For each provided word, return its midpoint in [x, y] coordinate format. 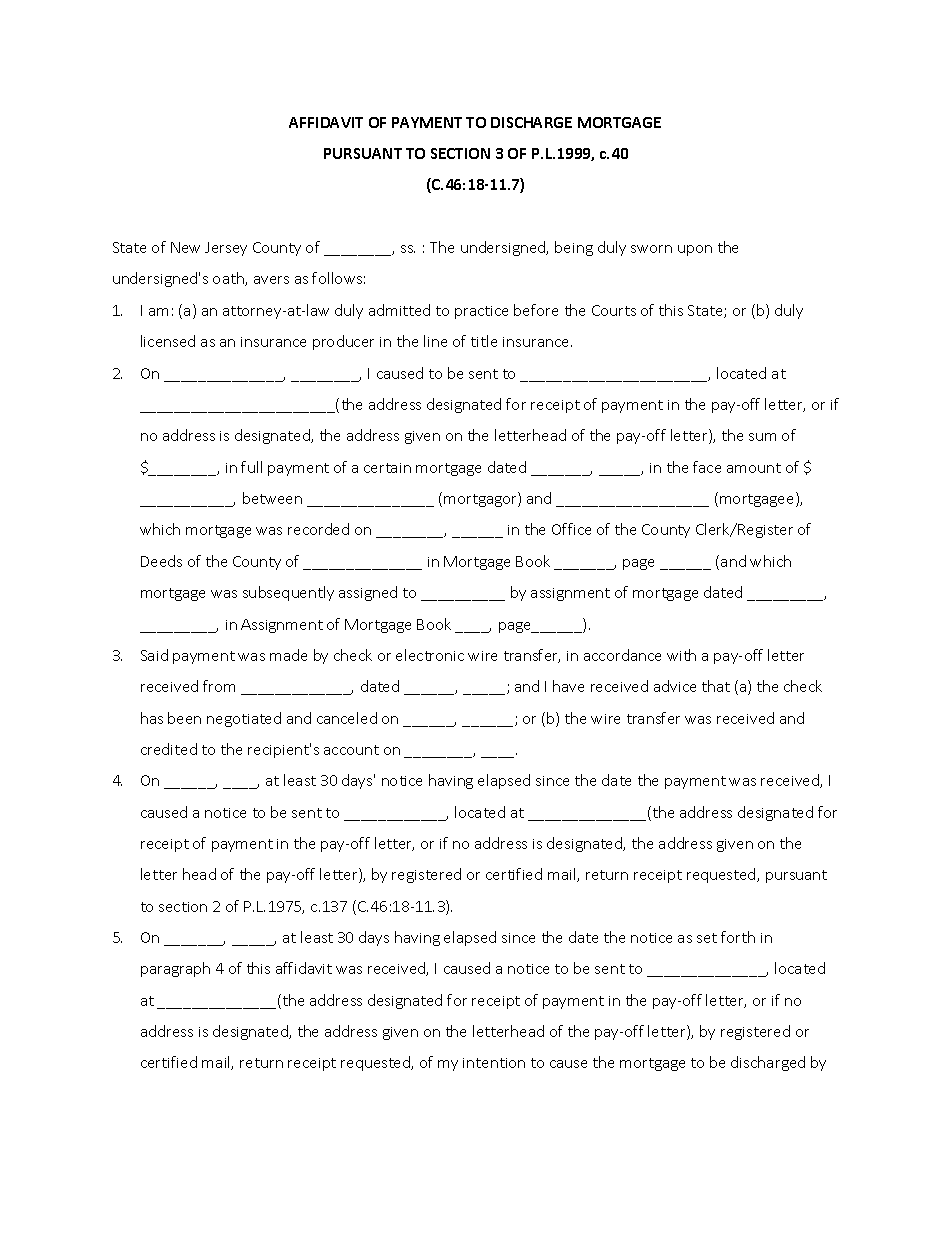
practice [481, 312]
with [681, 655]
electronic [430, 655]
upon [695, 250]
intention [494, 1063]
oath [229, 279]
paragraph [175, 969]
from [219, 686]
